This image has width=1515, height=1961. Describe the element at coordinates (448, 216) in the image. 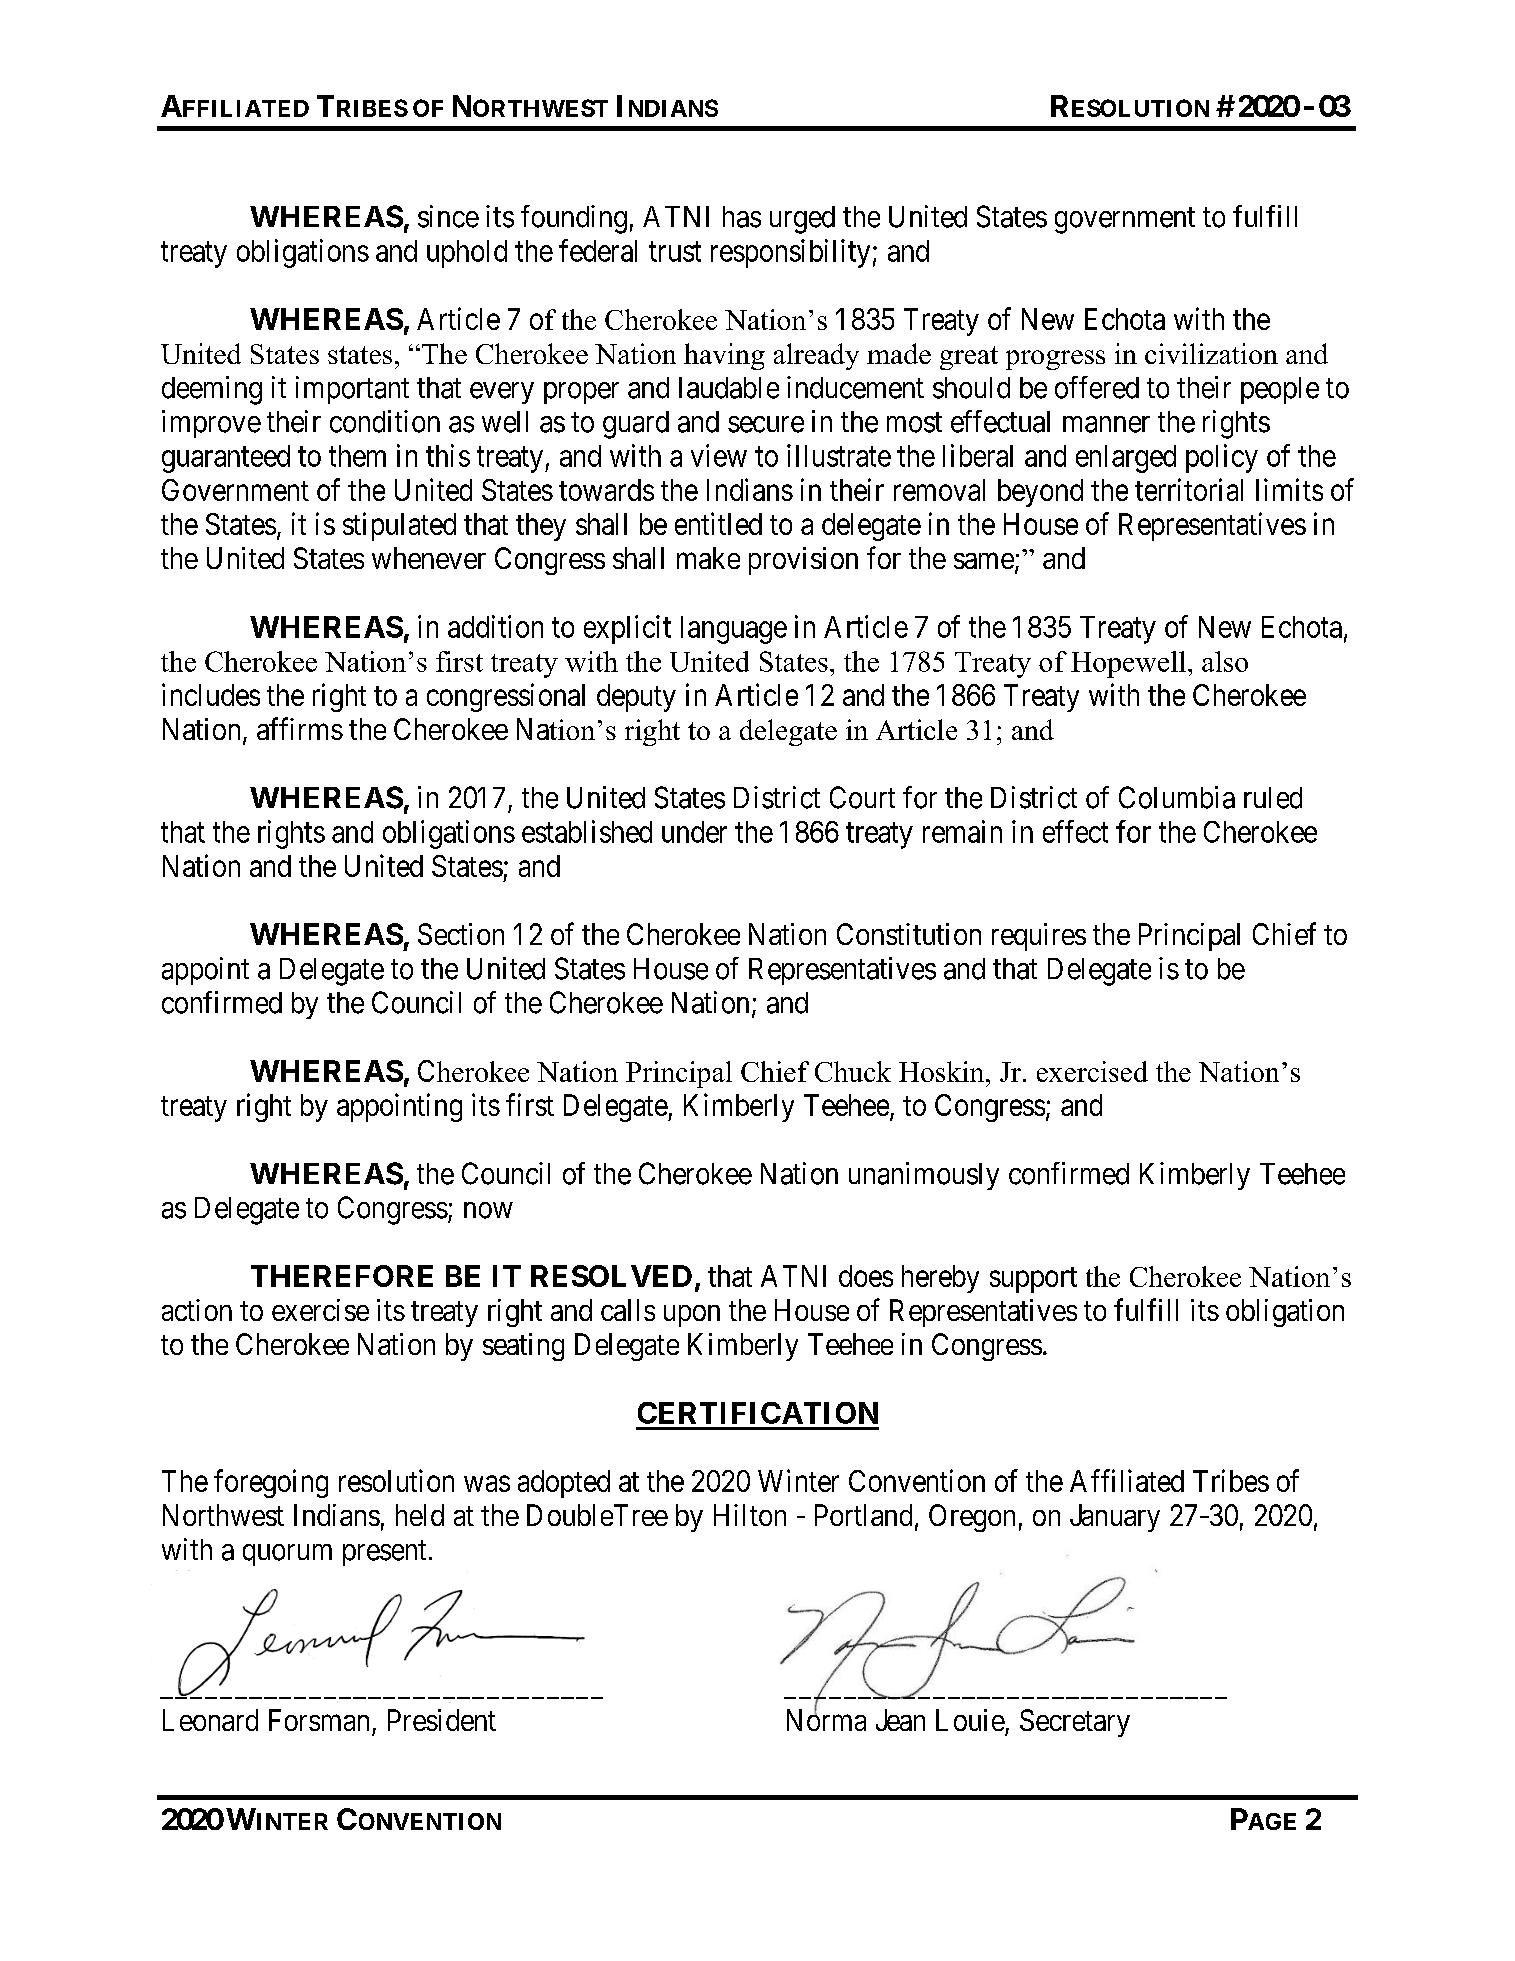

I see `since` at that location.
